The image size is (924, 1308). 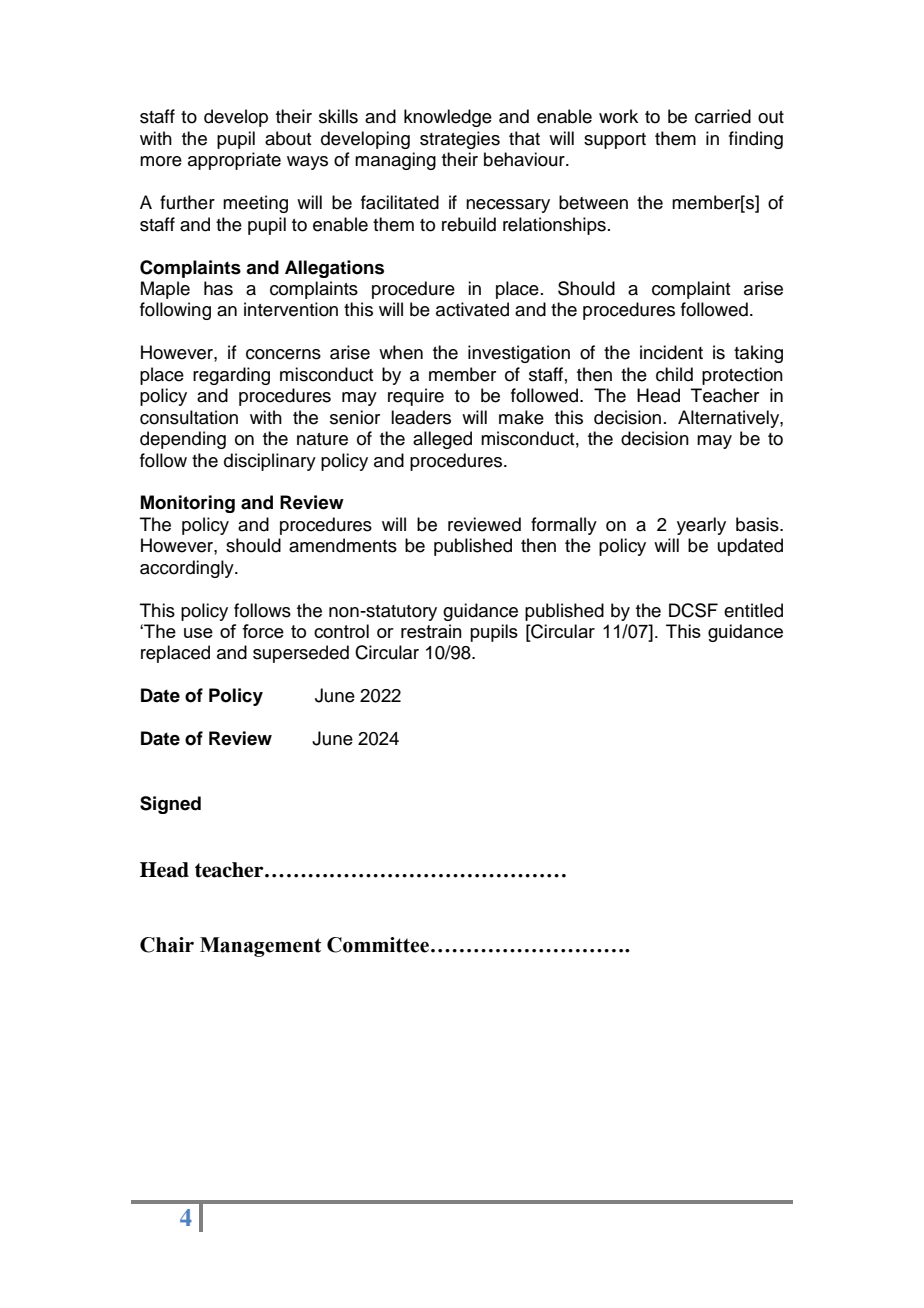 What do you see at coordinates (723, 116) in the document?
I see `carried` at bounding box center [723, 116].
